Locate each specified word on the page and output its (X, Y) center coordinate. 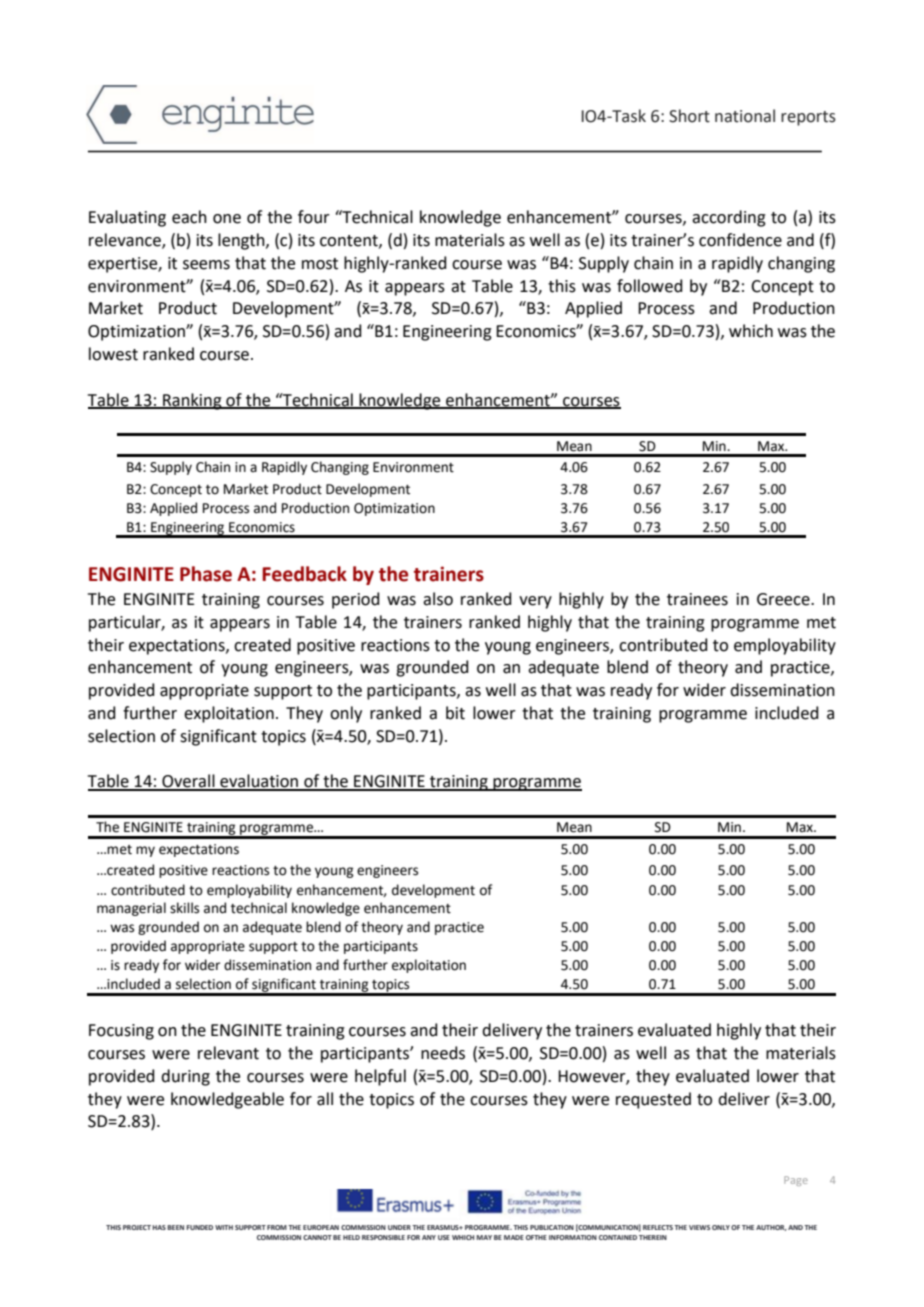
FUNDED (199, 1227)
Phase (206, 574)
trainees (697, 599)
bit (455, 713)
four (314, 217)
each (189, 217)
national (745, 116)
